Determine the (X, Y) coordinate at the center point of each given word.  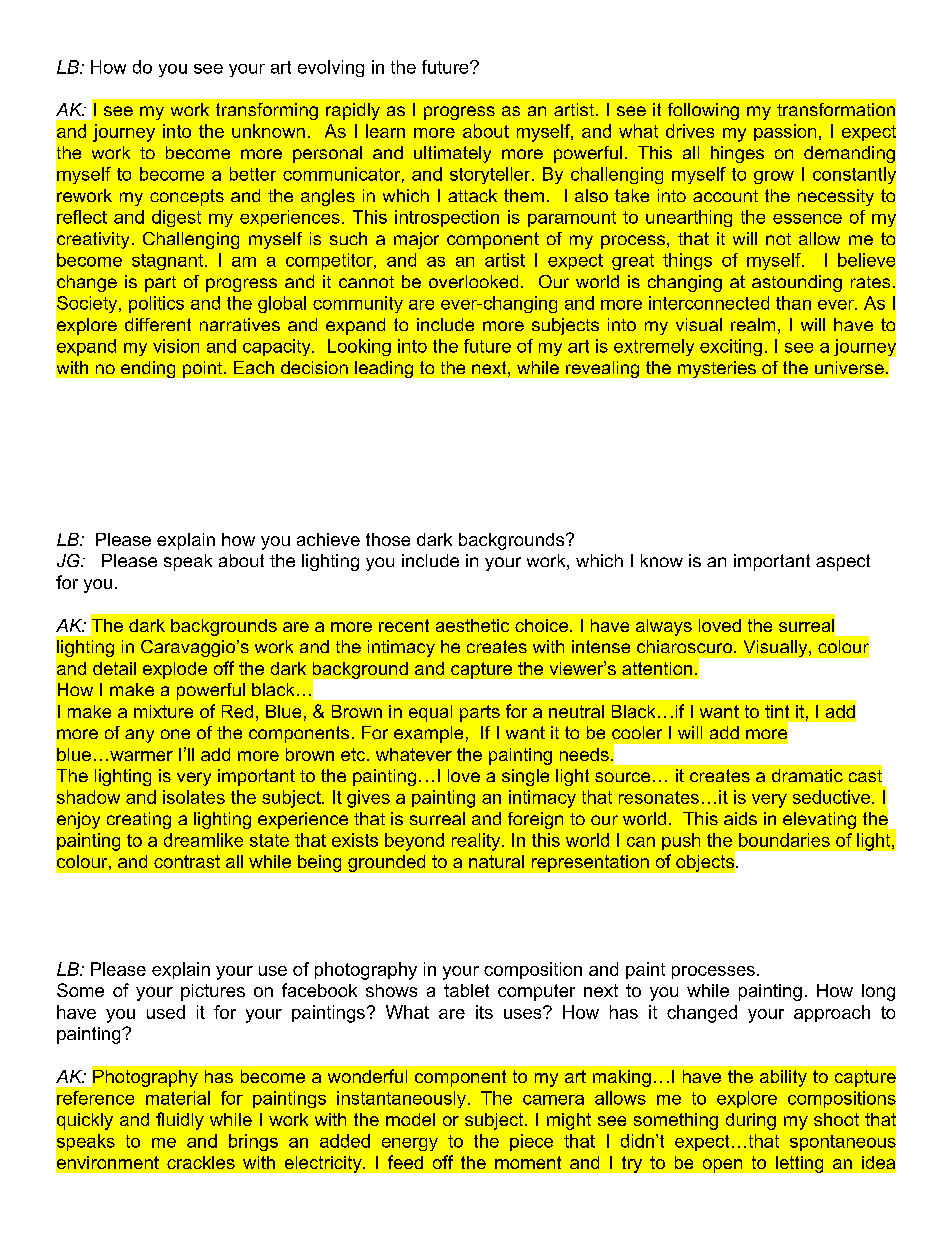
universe (849, 367)
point (204, 369)
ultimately (452, 154)
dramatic (807, 775)
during (751, 1121)
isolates (194, 797)
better (253, 174)
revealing (602, 369)
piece (531, 1142)
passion (785, 132)
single (525, 777)
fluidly (180, 1121)
